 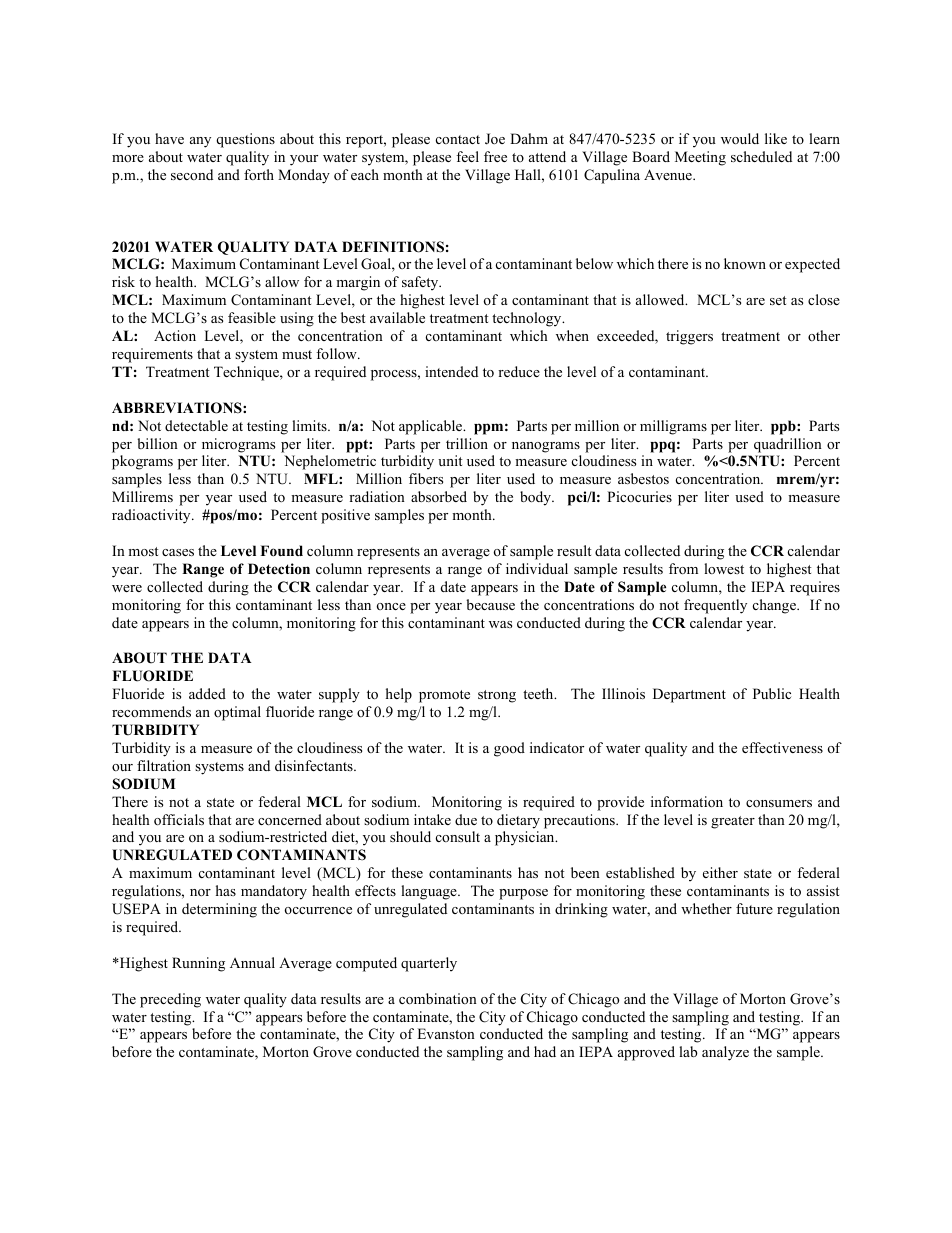 What do you see at coordinates (178, 552) in the page?
I see `cases` at bounding box center [178, 552].
